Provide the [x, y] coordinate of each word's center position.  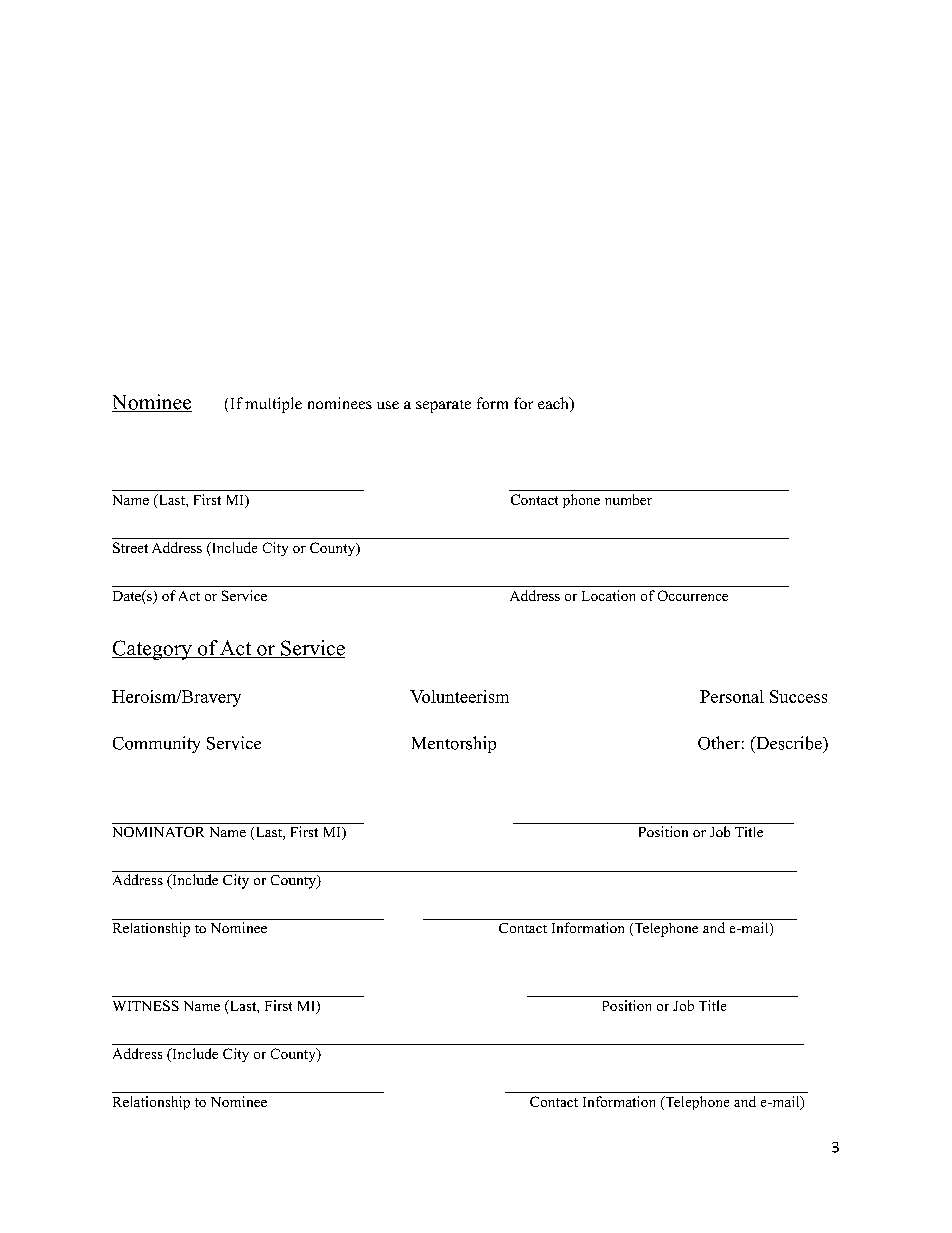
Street [130, 547]
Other [719, 743]
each [554, 404]
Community [156, 744]
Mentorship [454, 744]
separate [443, 406]
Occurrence [693, 595]
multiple [273, 405]
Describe [789, 743]
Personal [732, 696]
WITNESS [146, 1005]
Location [608, 595]
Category [153, 650]
